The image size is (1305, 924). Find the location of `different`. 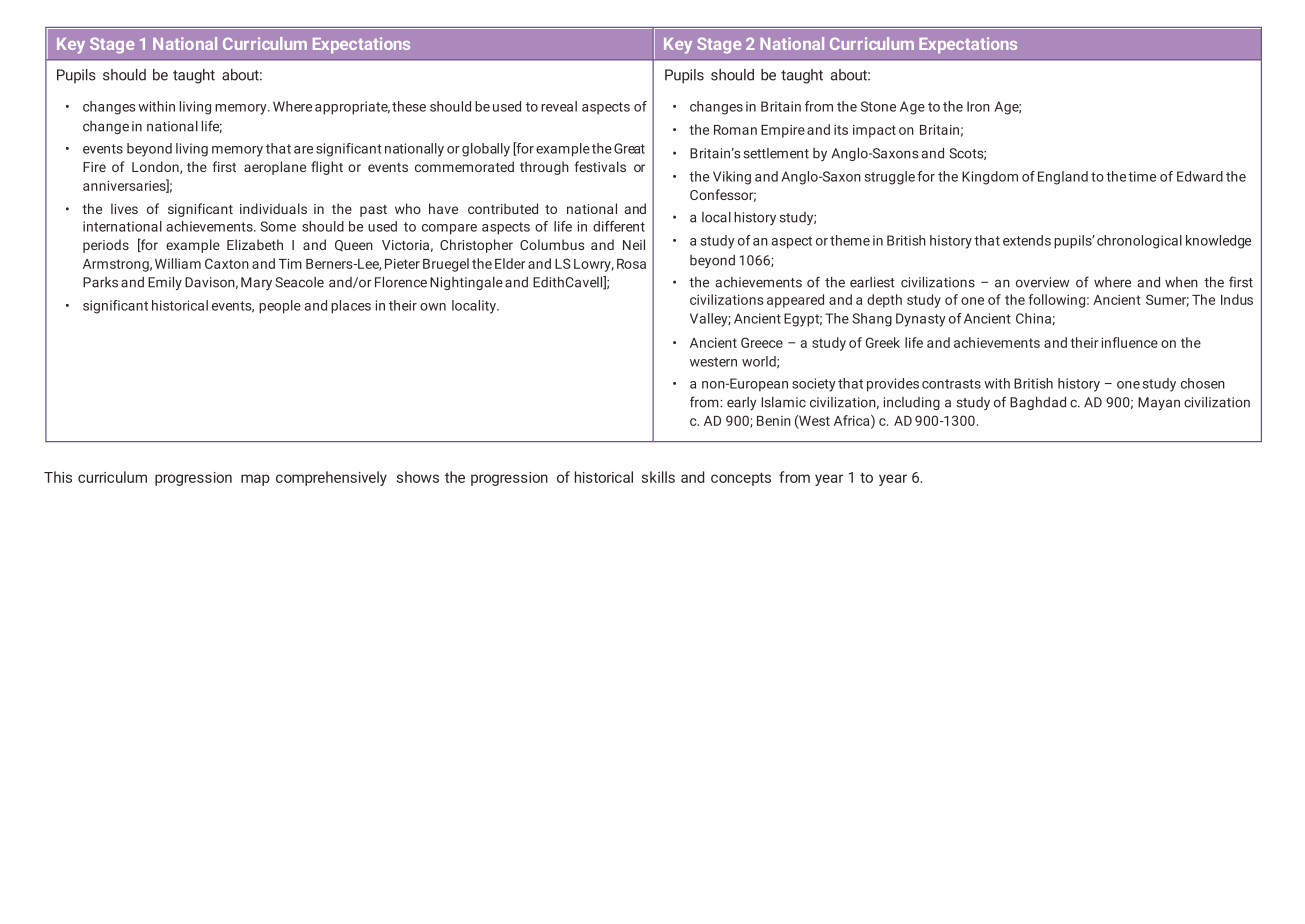

different is located at coordinates (619, 226).
